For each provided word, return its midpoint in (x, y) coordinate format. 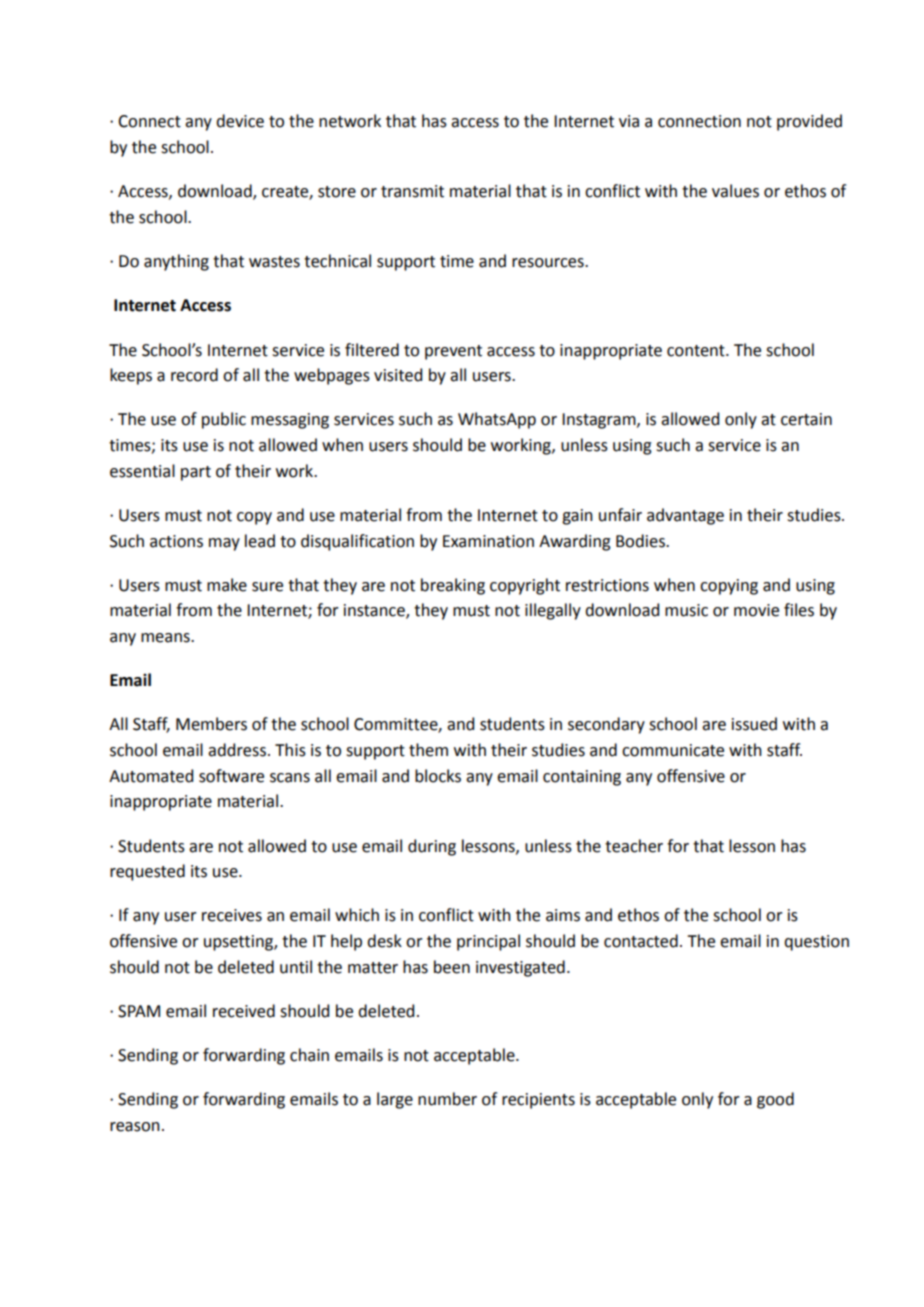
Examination (488, 541)
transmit (412, 191)
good (775, 1100)
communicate (673, 750)
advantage (685, 516)
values (735, 191)
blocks (438, 776)
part (196, 473)
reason (135, 1127)
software (231, 776)
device (240, 121)
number (447, 1099)
